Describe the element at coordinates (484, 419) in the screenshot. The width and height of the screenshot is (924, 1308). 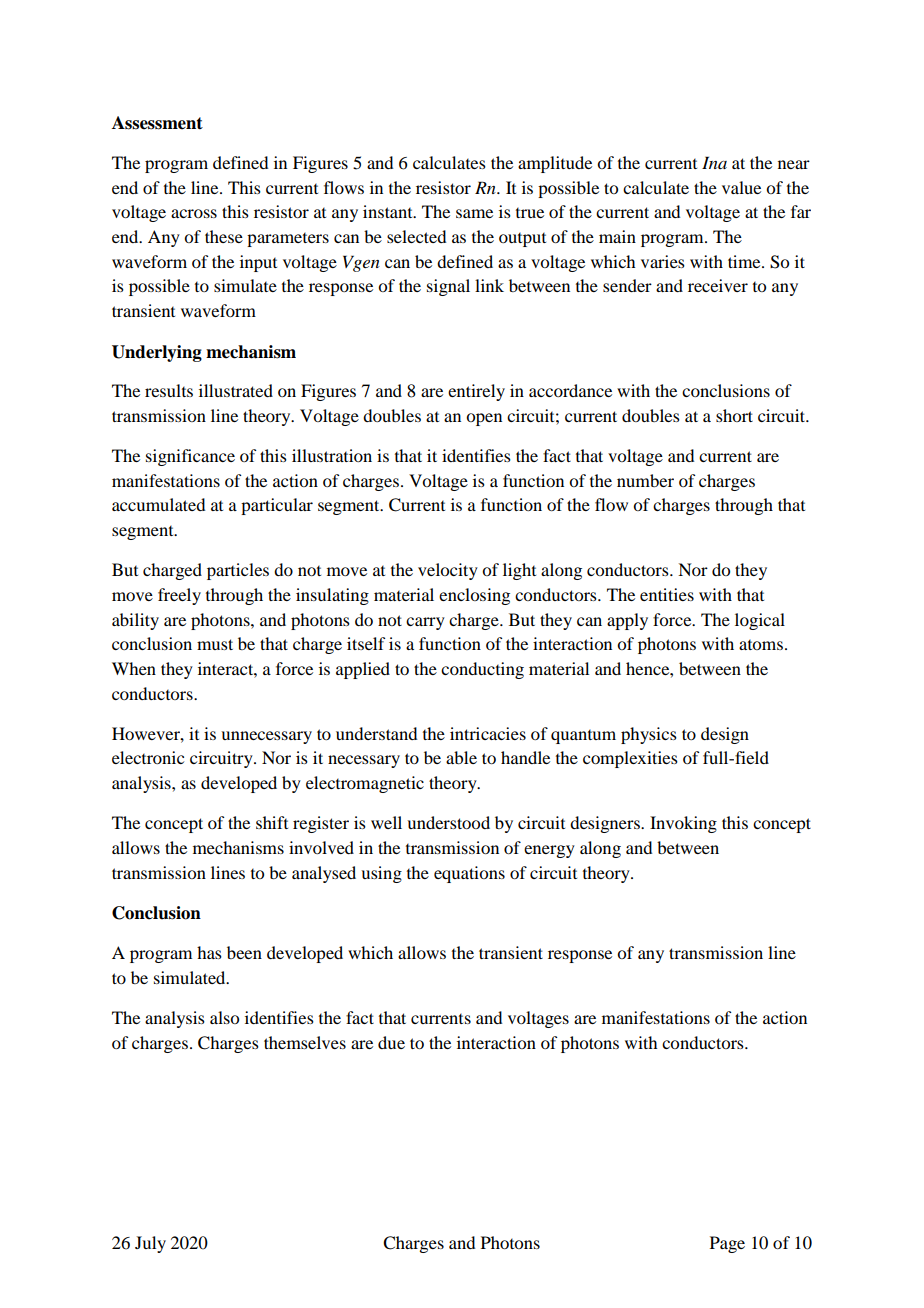
I see `open` at that location.
